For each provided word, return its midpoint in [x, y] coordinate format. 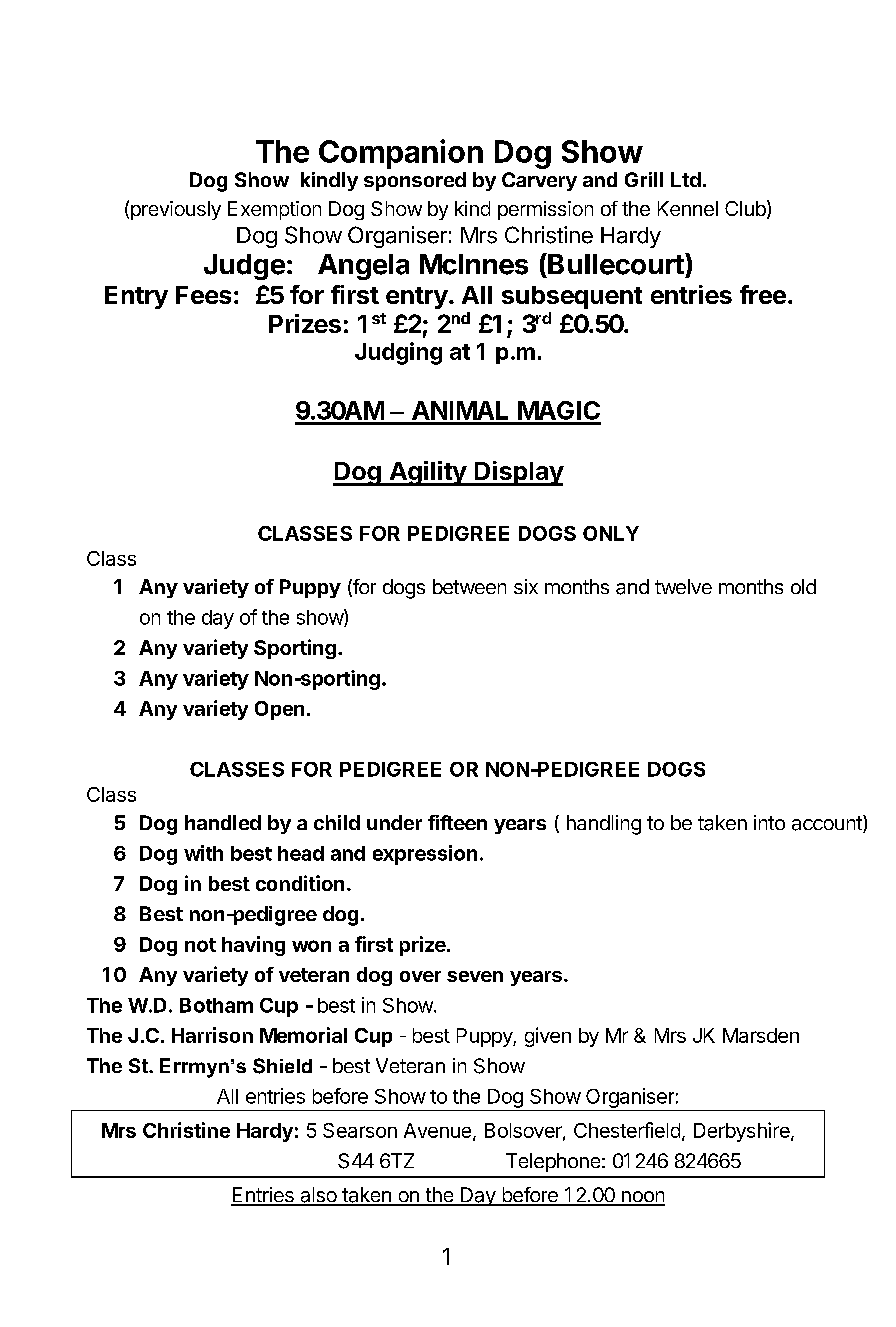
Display [518, 473]
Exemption [274, 210]
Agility [427, 473]
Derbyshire [743, 1132]
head [301, 853]
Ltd [686, 179]
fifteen [457, 822]
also [318, 1196]
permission [545, 210]
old [803, 586]
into [769, 822]
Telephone [553, 1162]
